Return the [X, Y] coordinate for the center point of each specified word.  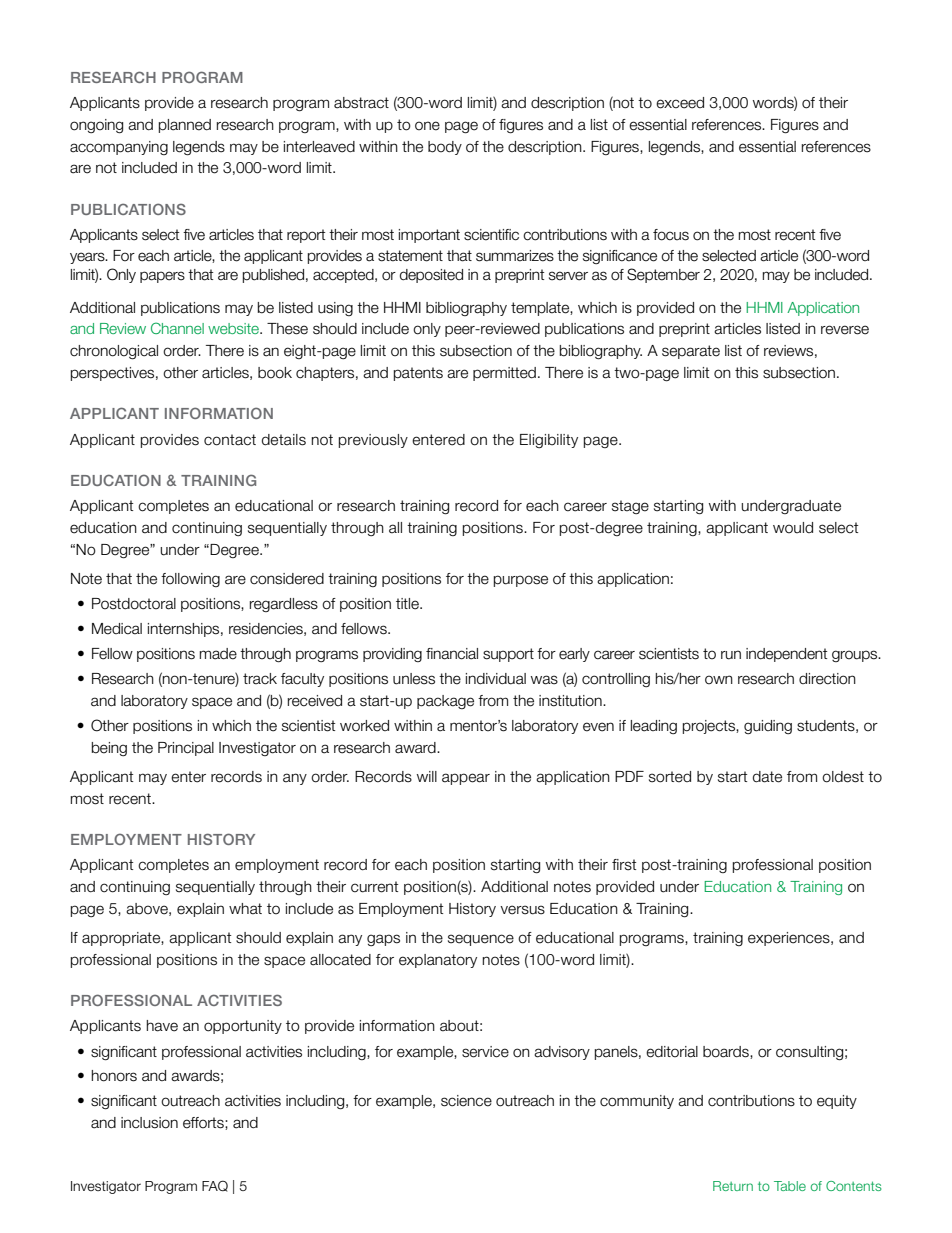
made [218, 654]
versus [522, 910]
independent [786, 655]
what [245, 909]
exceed [680, 103]
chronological [114, 352]
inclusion [149, 1123]
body [445, 148]
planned [185, 126]
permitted [504, 374]
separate [691, 352]
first [624, 865]
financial [452, 654]
